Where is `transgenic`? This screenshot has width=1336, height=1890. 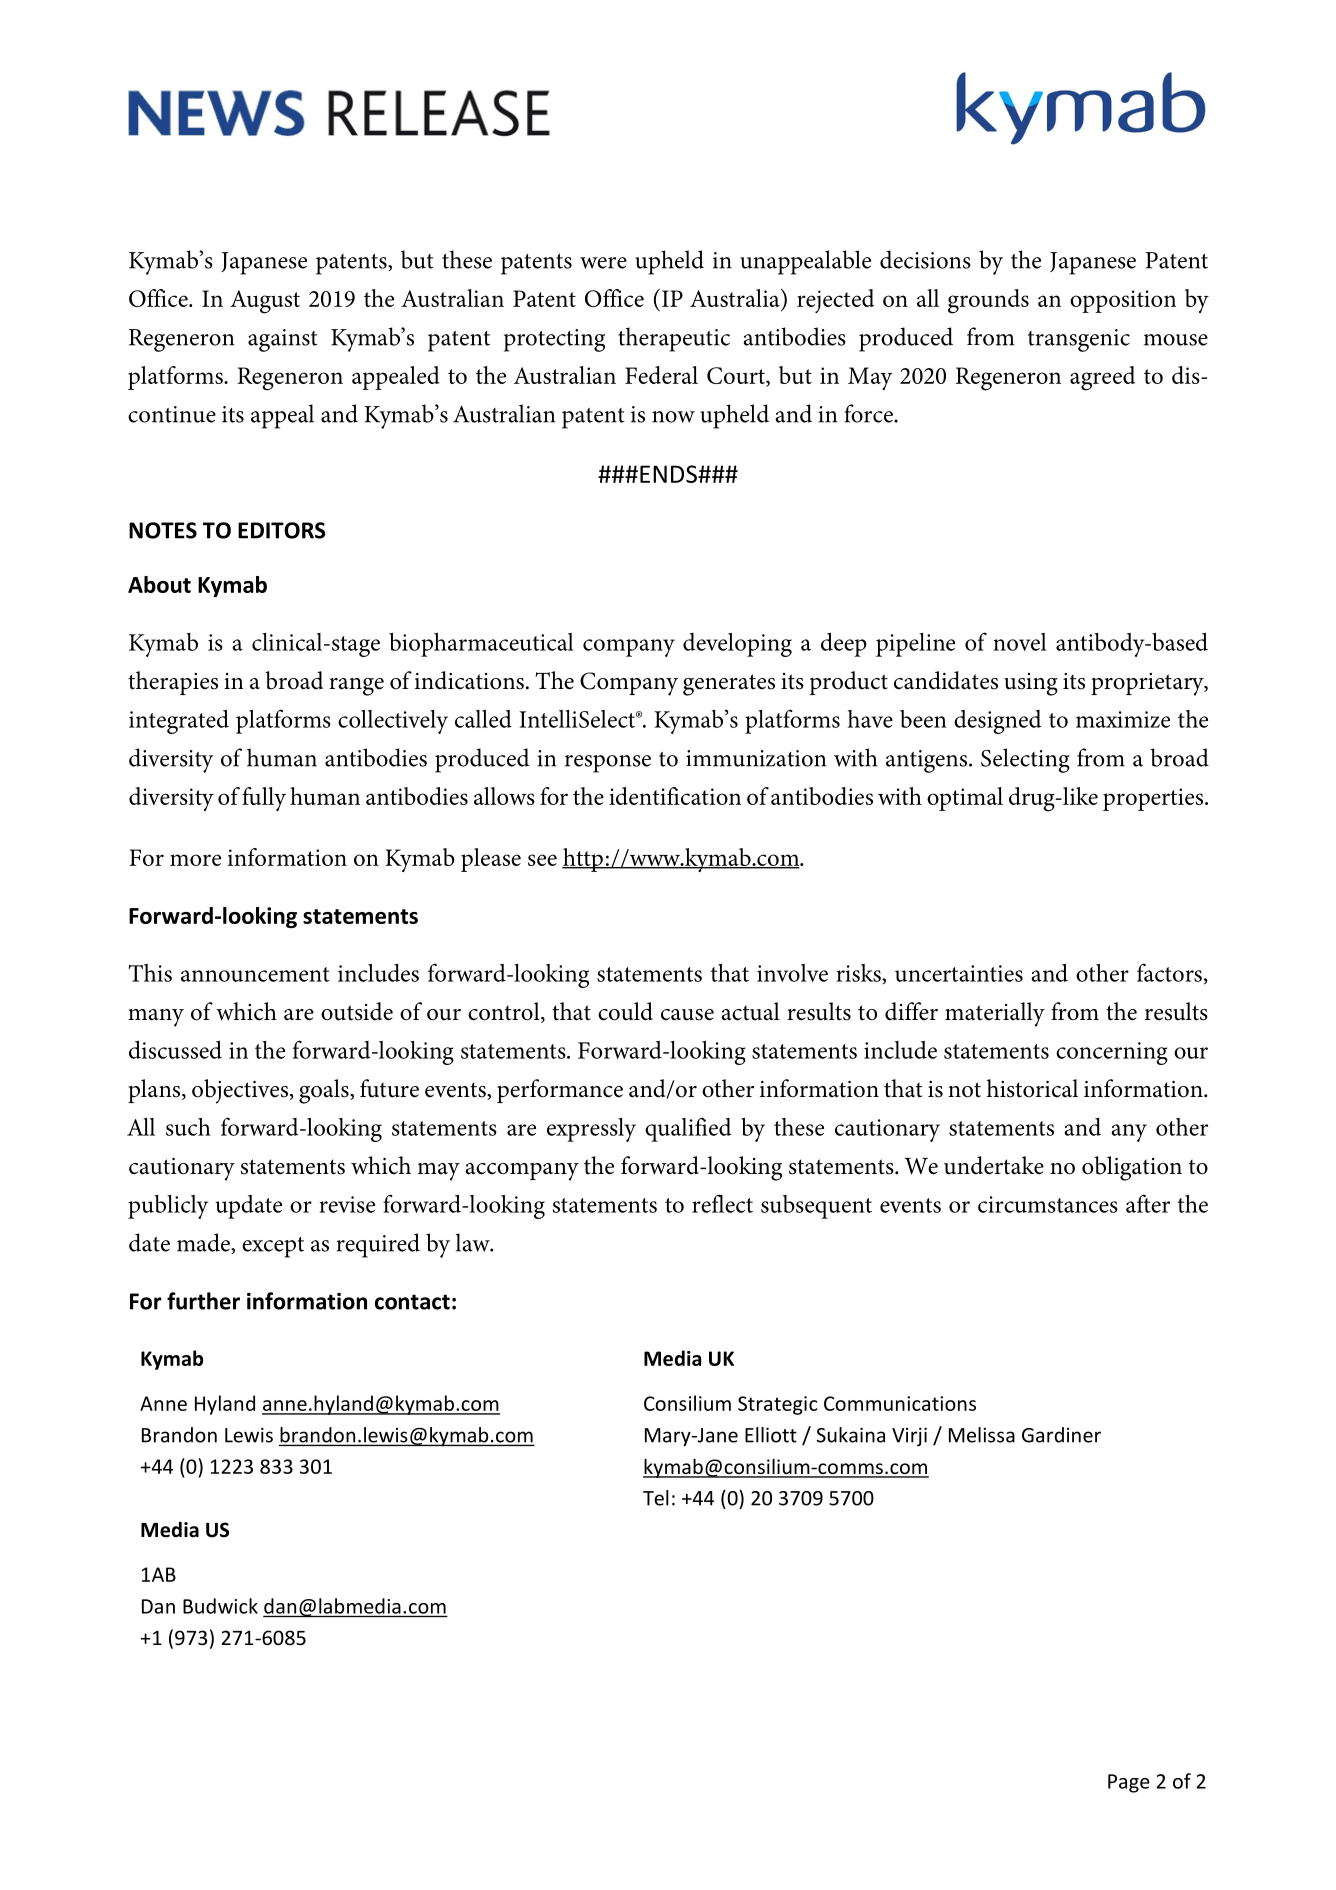 transgenic is located at coordinates (1079, 340).
